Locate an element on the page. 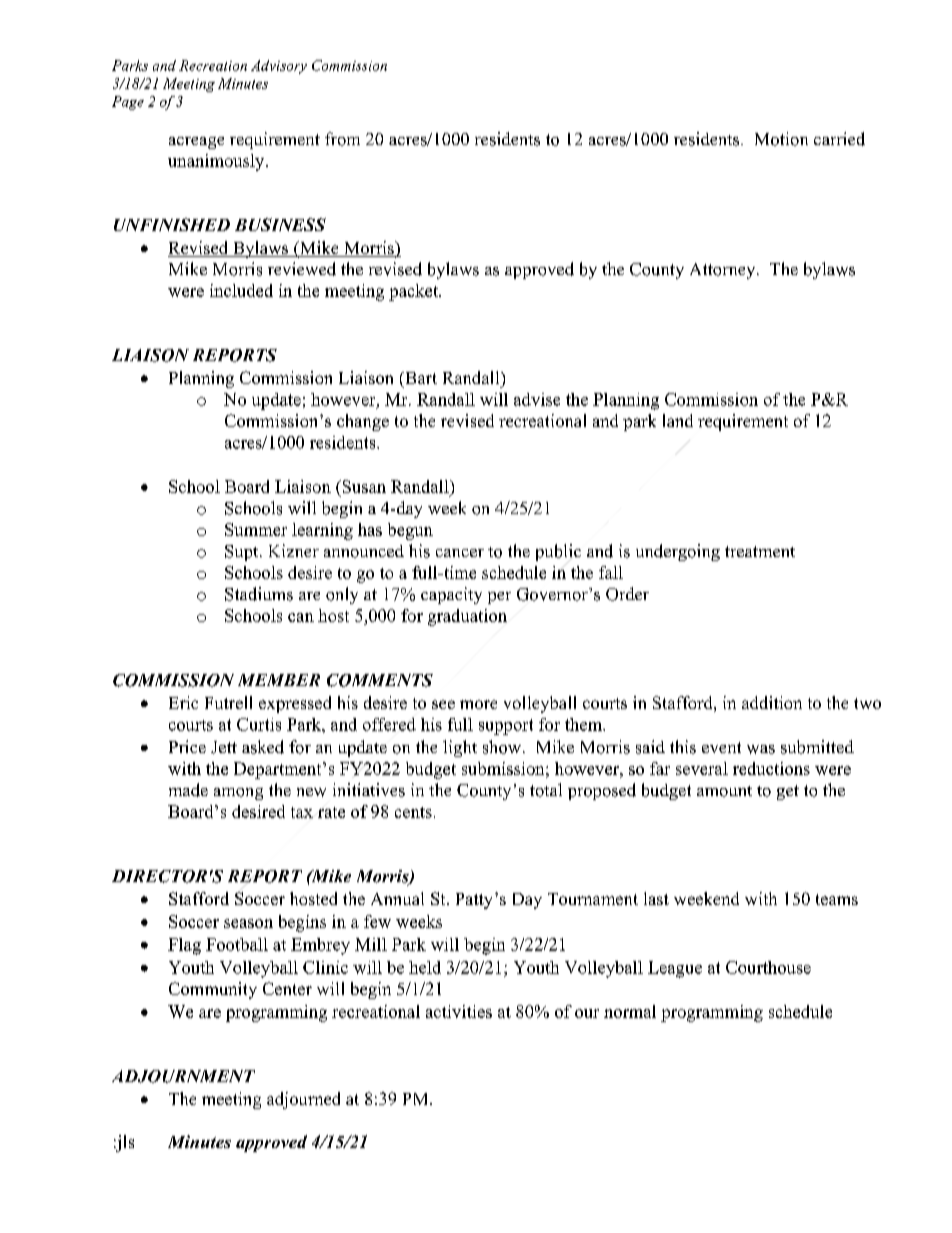 This page has height=1233, width=952. teams is located at coordinates (837, 899).
